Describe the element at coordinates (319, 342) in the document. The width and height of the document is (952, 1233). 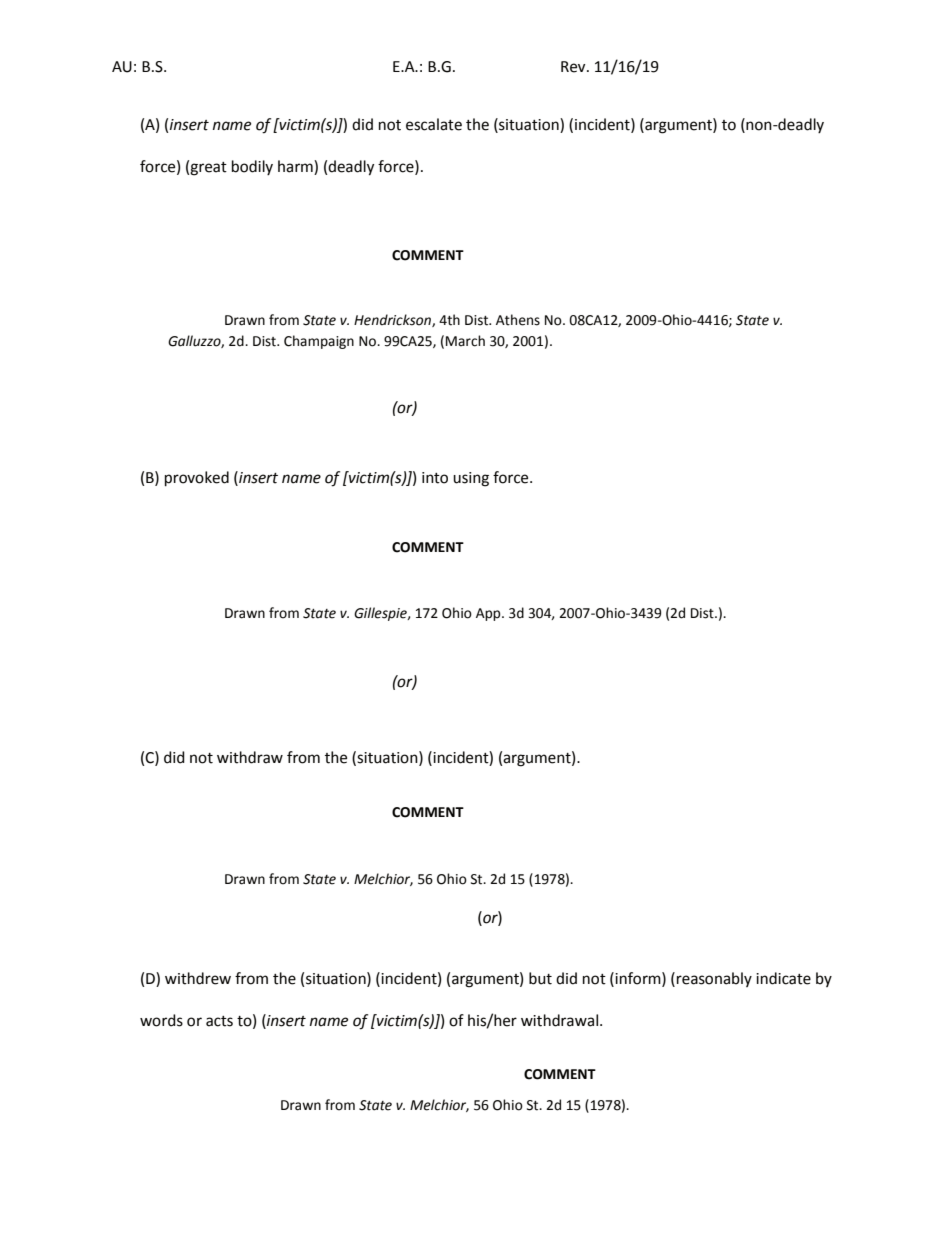
I see `Champaign` at that location.
